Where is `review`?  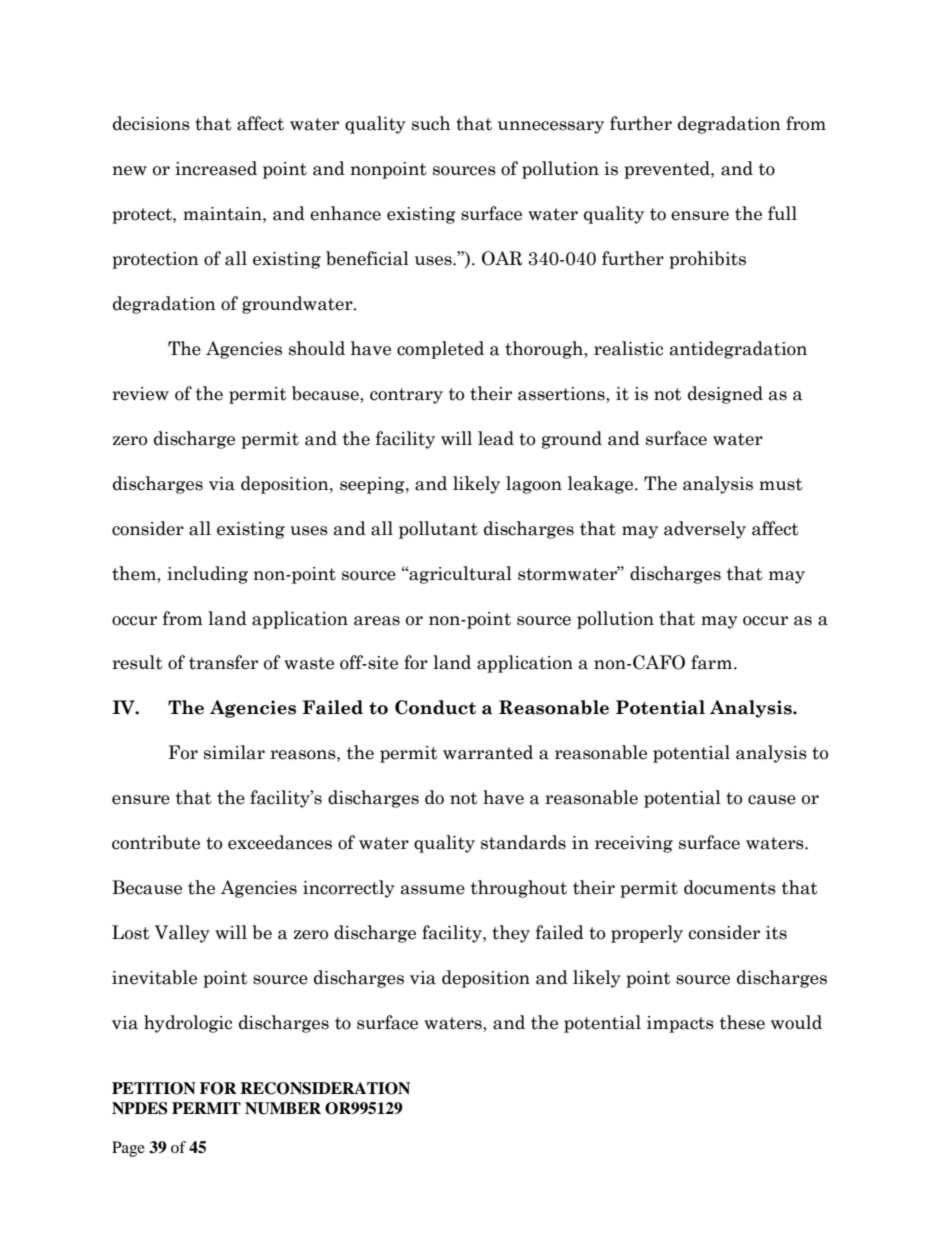
review is located at coordinates (140, 394).
